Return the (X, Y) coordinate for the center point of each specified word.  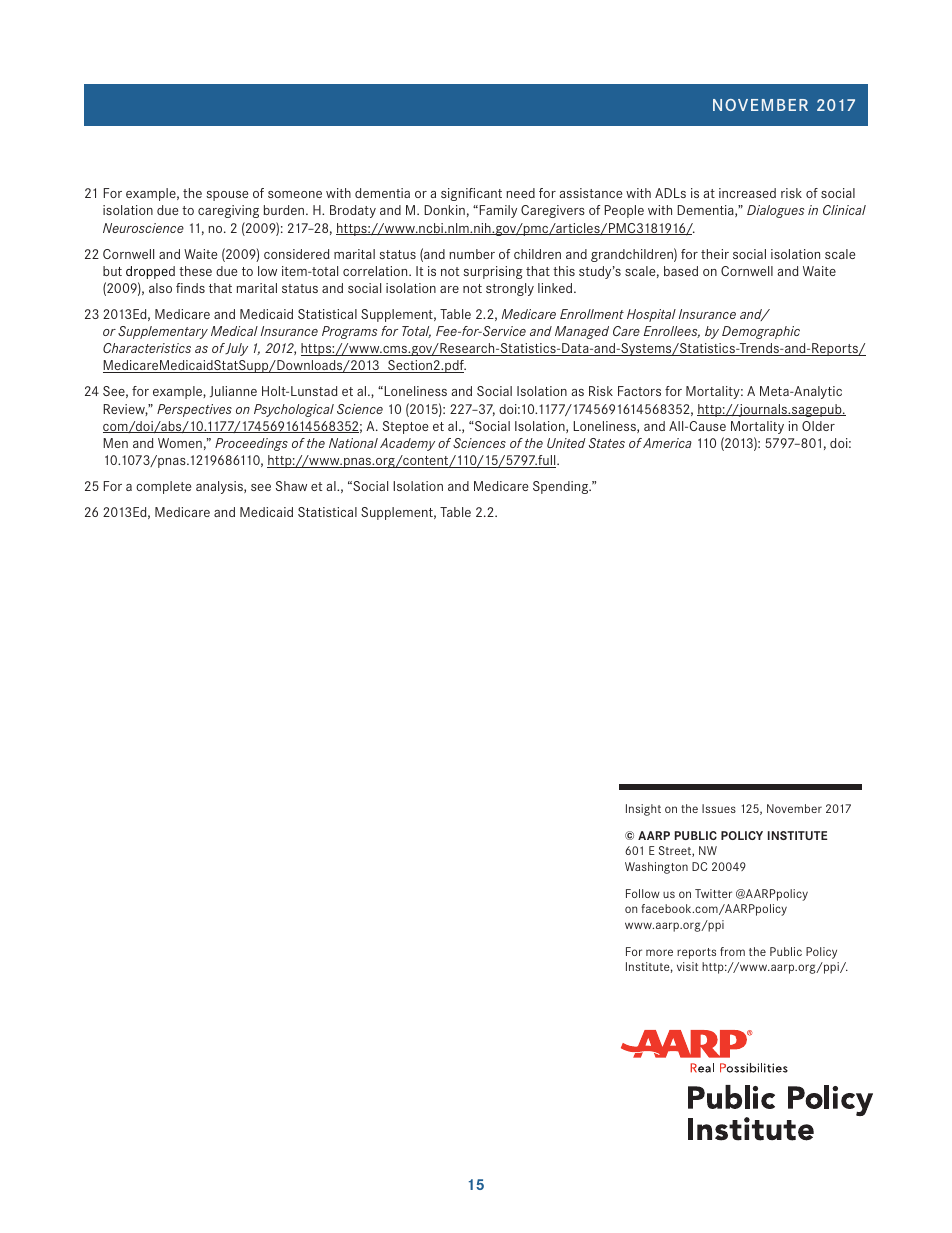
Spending (562, 487)
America (667, 443)
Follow (643, 893)
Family (498, 211)
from (732, 951)
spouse (227, 196)
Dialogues (776, 211)
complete (163, 487)
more (659, 952)
